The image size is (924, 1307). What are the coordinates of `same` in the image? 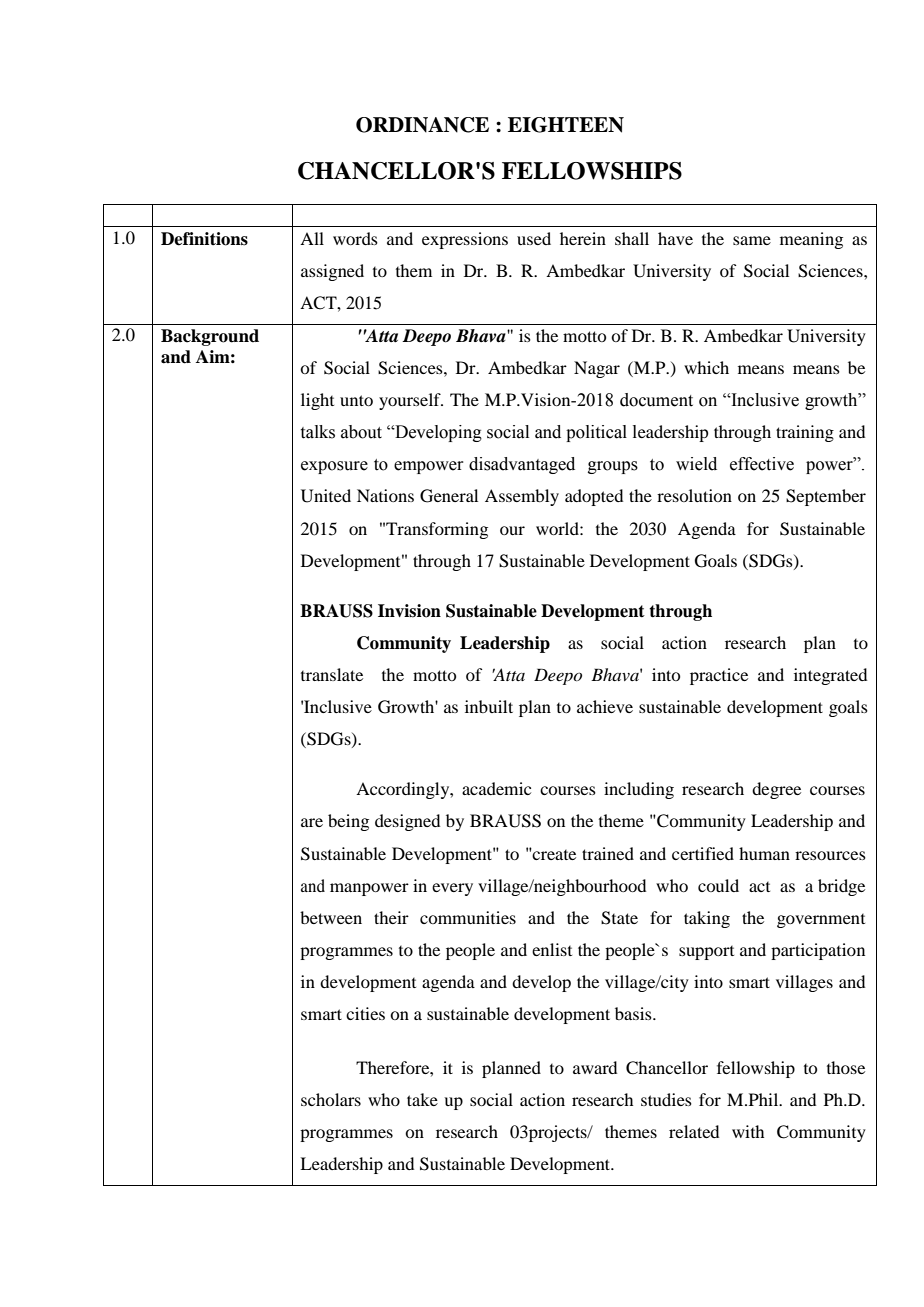 It's located at (752, 240).
